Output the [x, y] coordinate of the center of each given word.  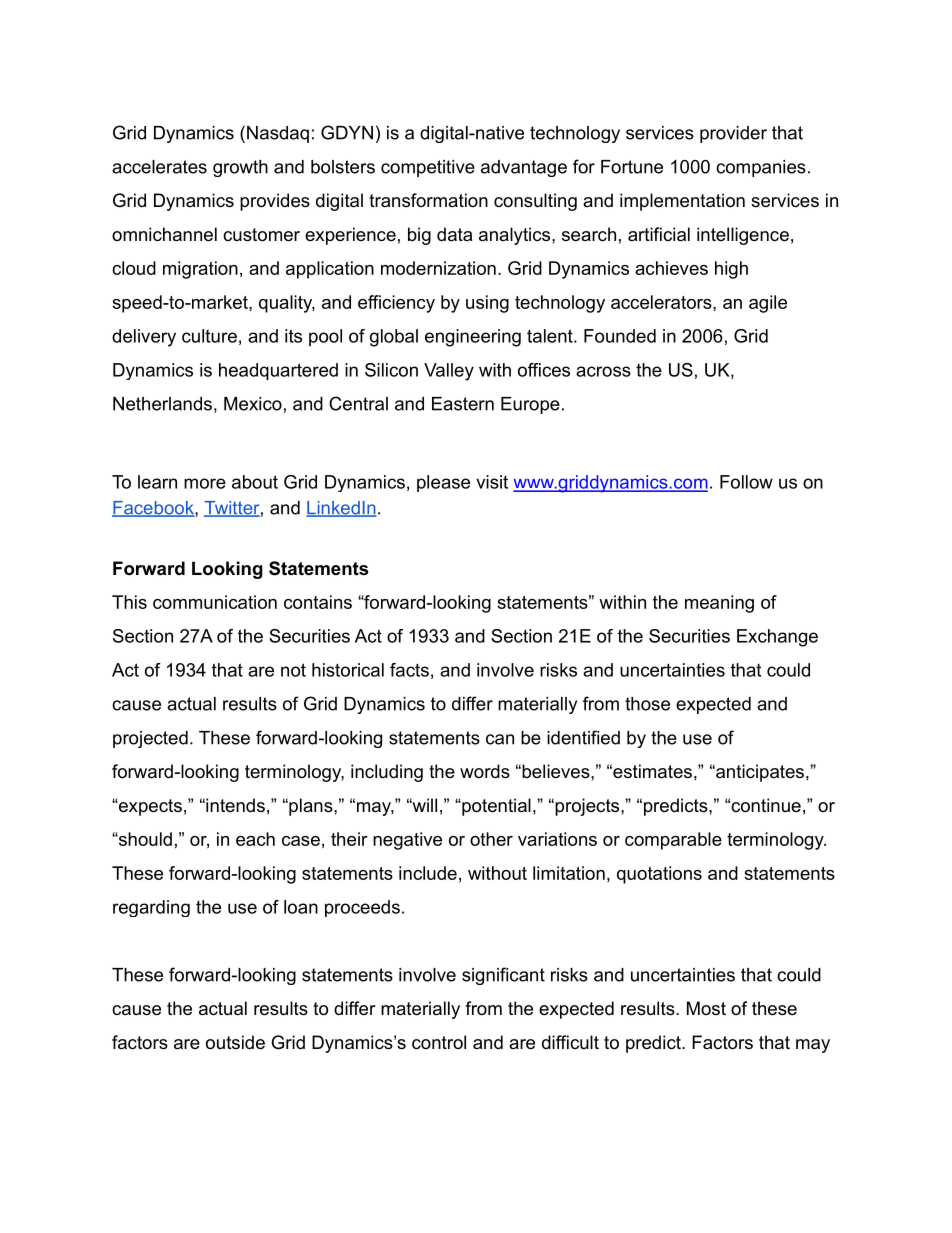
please [443, 483]
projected [150, 739]
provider [733, 134]
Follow [746, 482]
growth [240, 168]
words [485, 771]
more [205, 483]
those [647, 704]
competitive [428, 168]
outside [235, 1042]
